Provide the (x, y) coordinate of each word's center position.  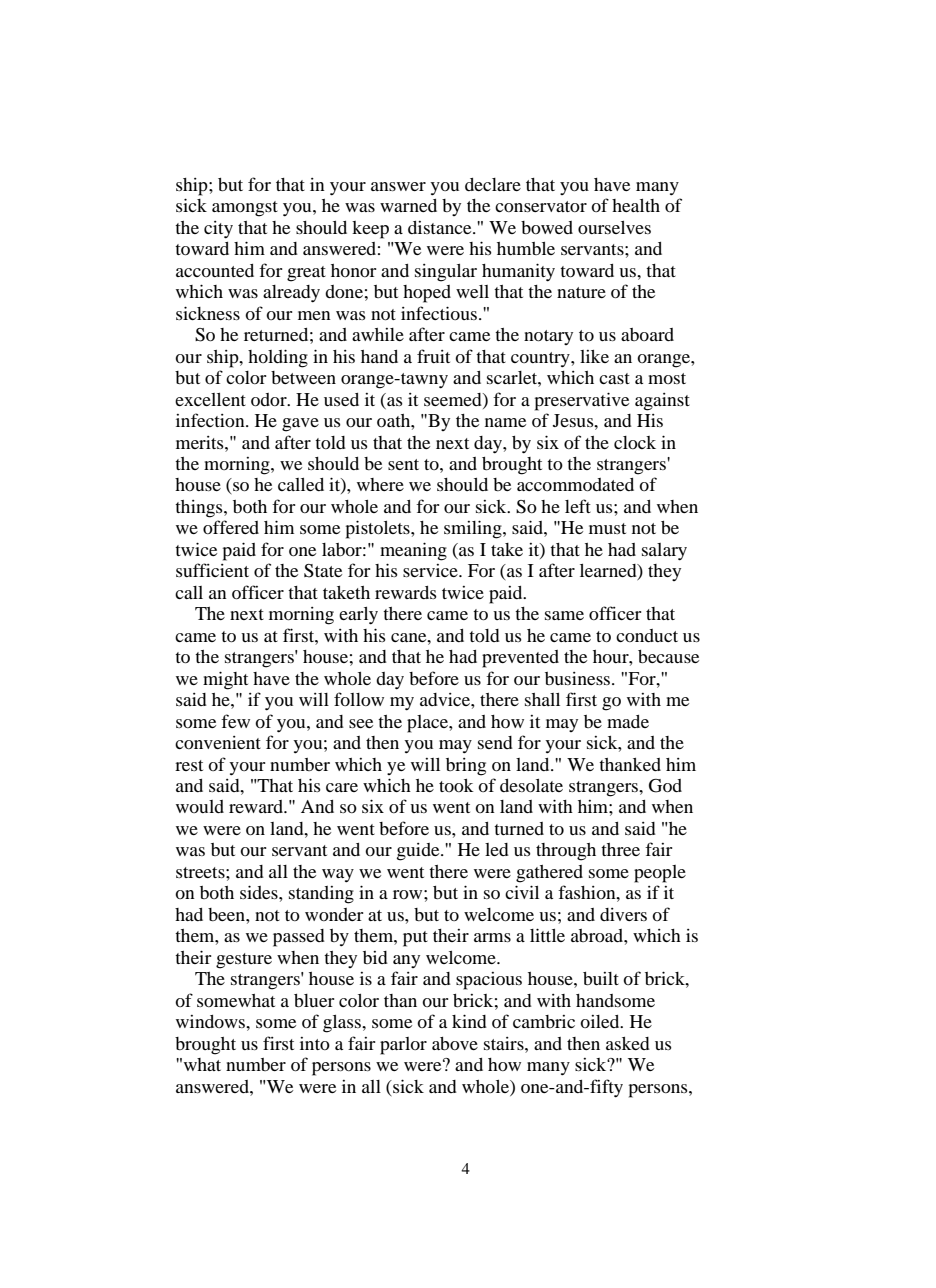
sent (403, 464)
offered (231, 527)
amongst (245, 209)
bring (466, 767)
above (455, 1043)
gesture (244, 961)
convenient (218, 742)
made (628, 721)
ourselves (614, 227)
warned (408, 205)
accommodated (575, 484)
